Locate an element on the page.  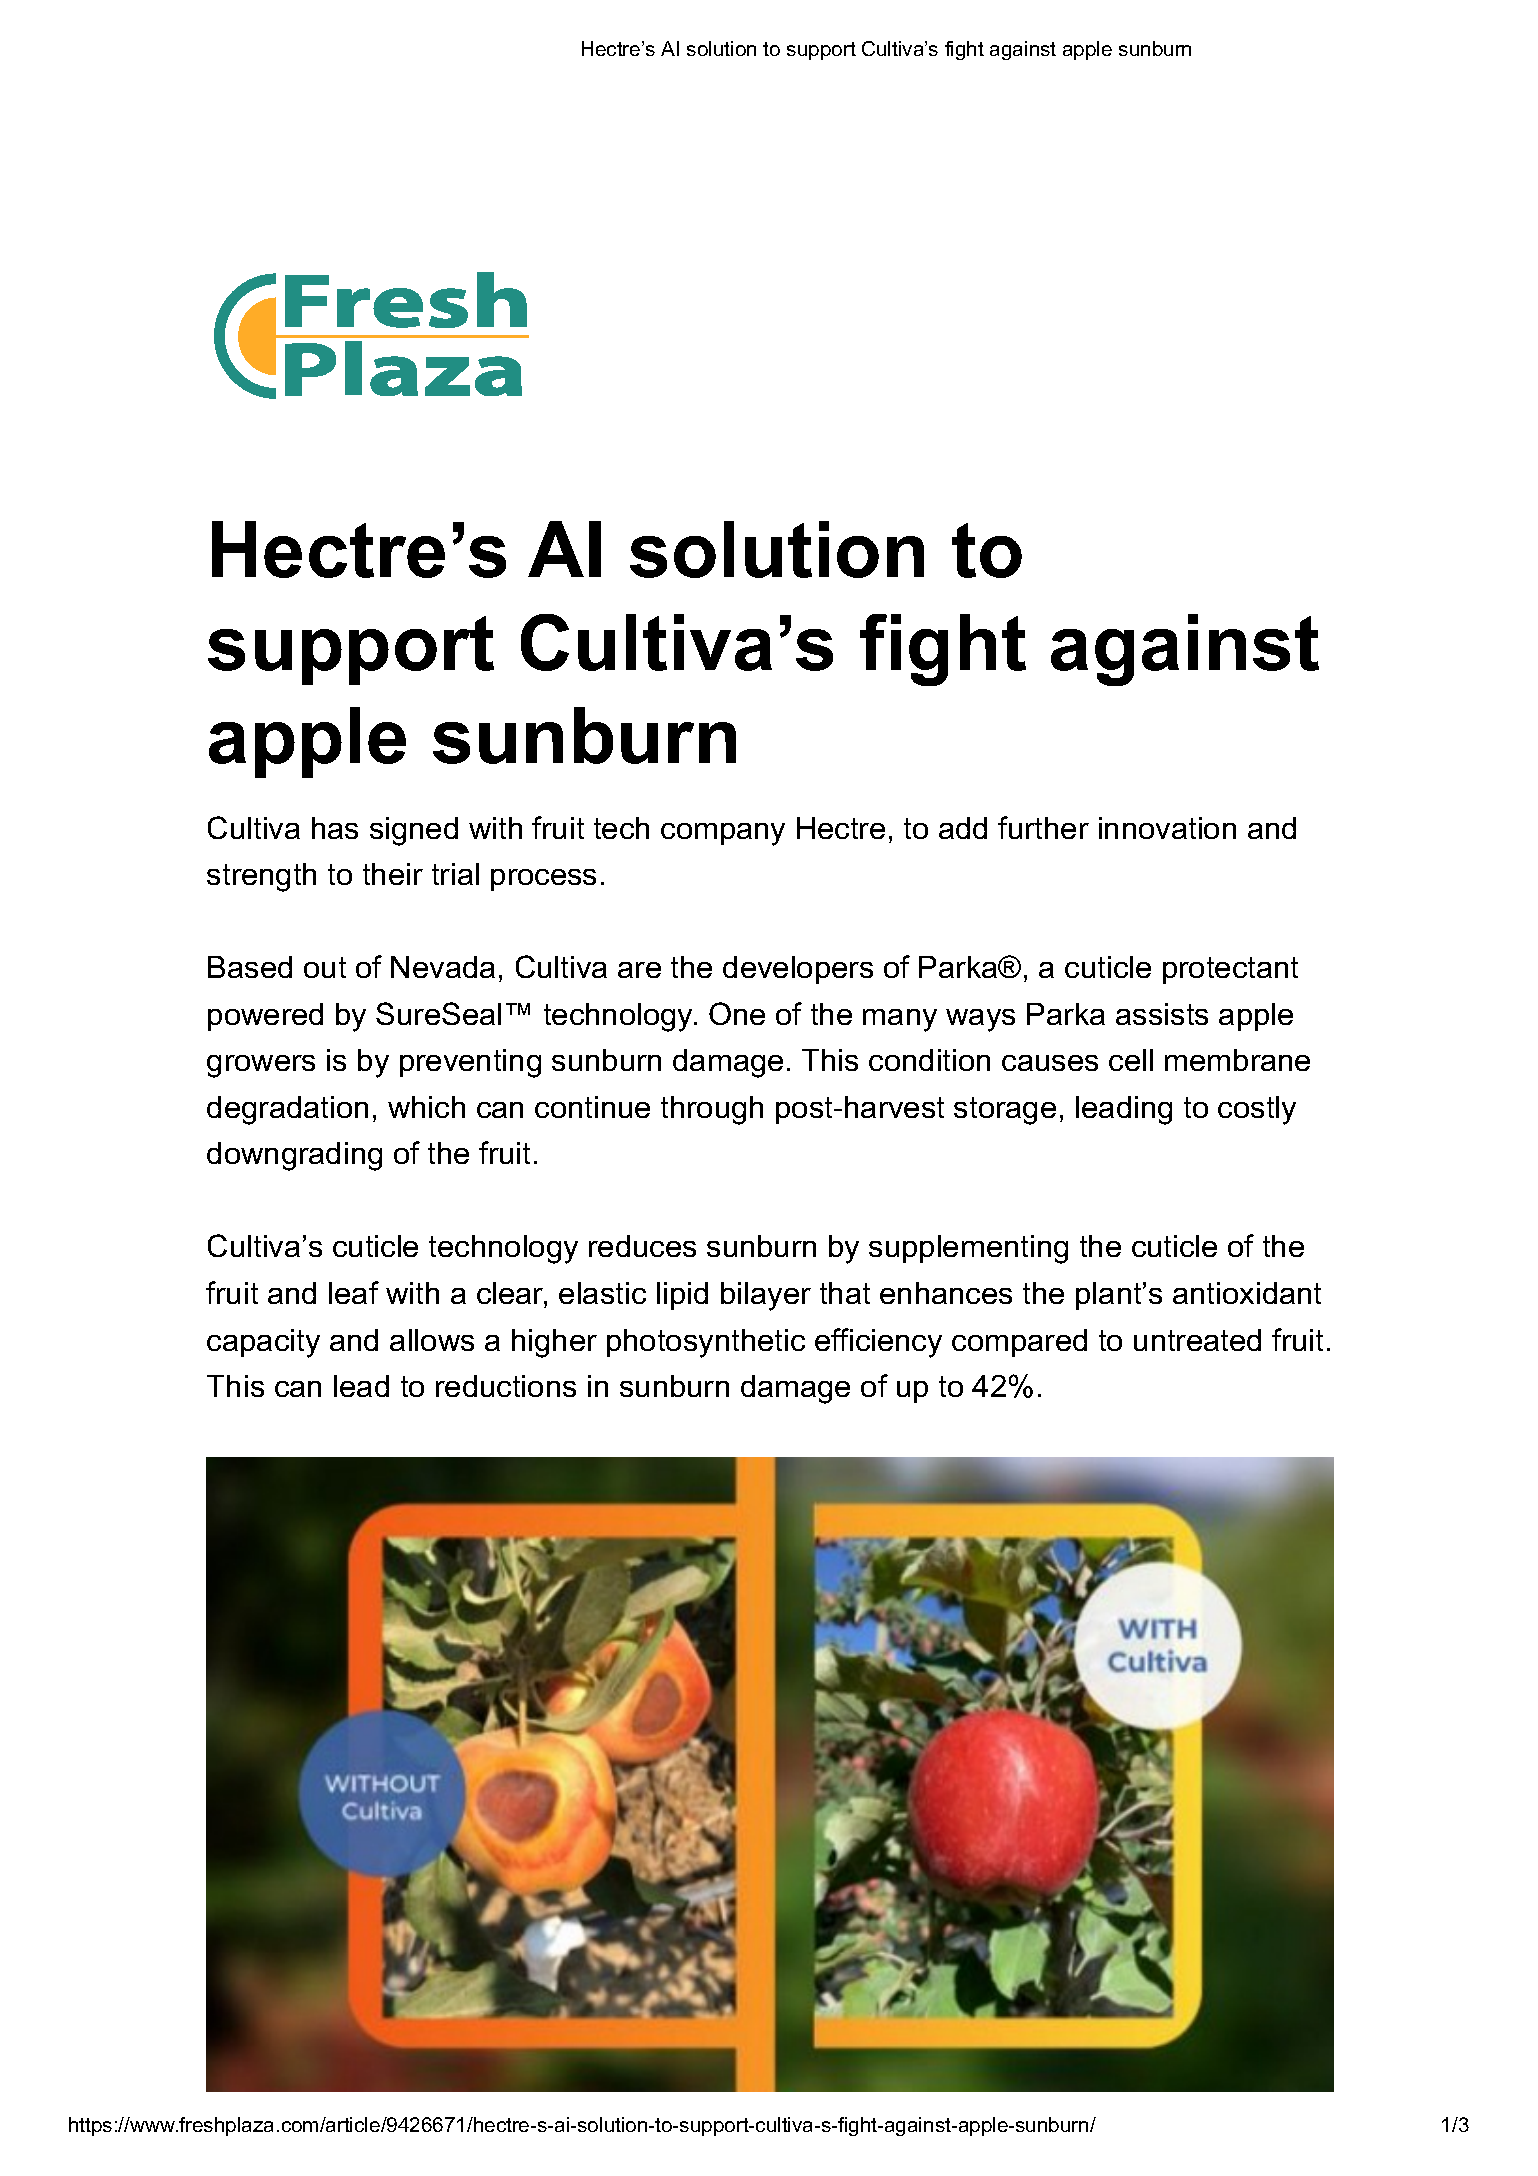
which is located at coordinates (426, 1107).
